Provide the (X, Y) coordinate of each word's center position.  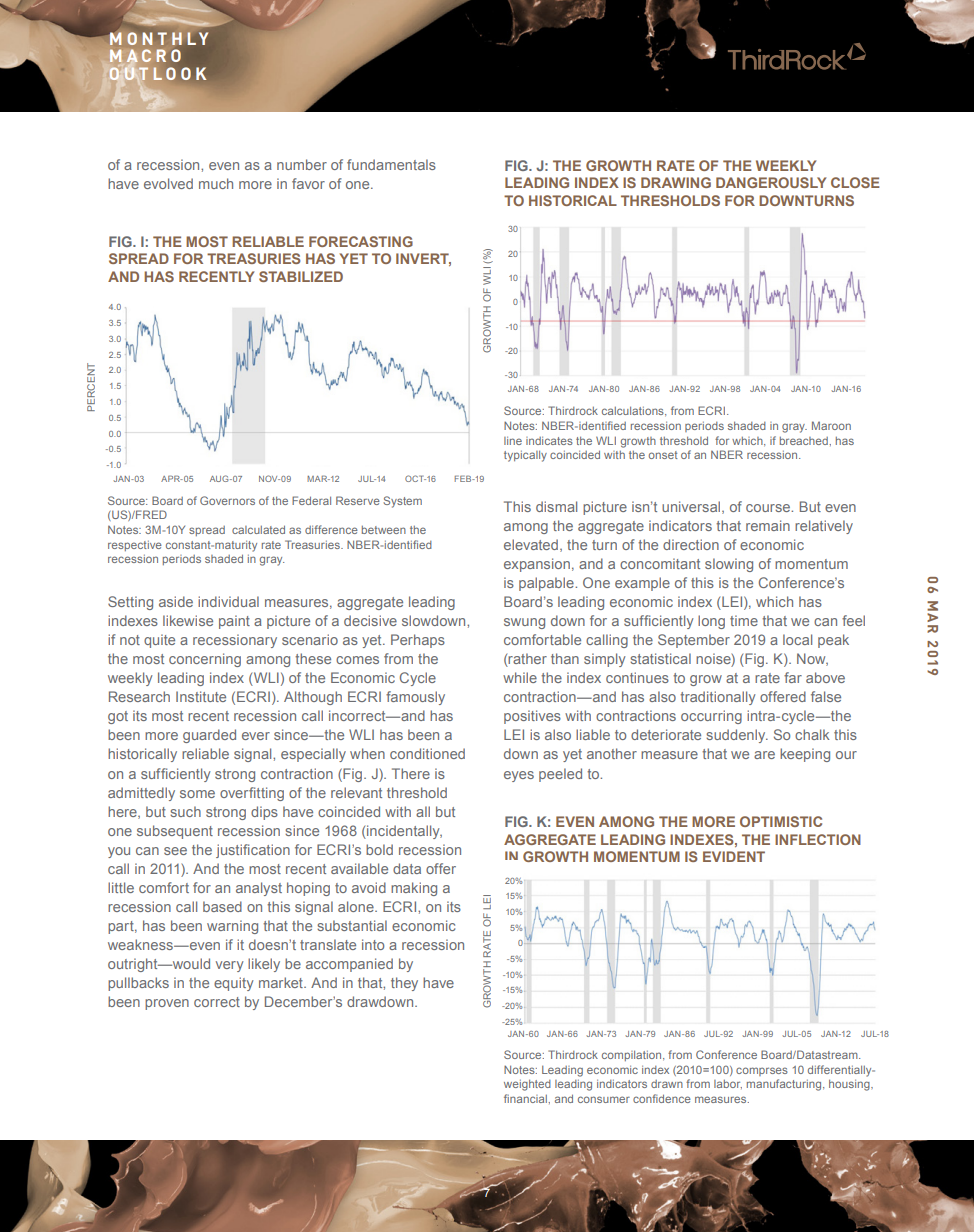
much (216, 183)
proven (167, 1004)
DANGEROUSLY (771, 182)
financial (526, 1098)
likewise (188, 620)
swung (524, 623)
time (744, 620)
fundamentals (391, 164)
